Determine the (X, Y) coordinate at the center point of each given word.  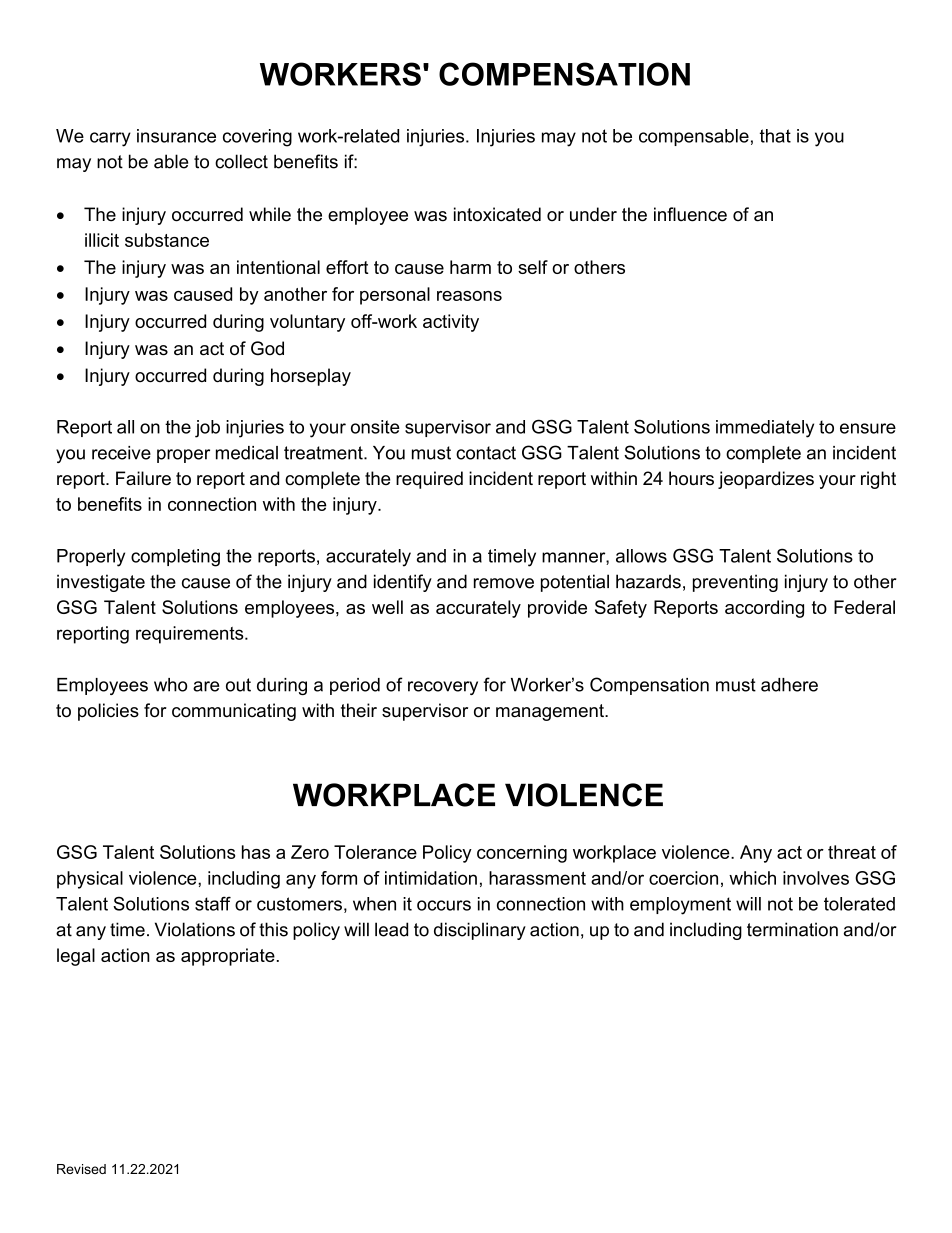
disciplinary (480, 931)
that (775, 136)
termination (792, 929)
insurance (176, 136)
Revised (81, 1169)
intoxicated (497, 214)
